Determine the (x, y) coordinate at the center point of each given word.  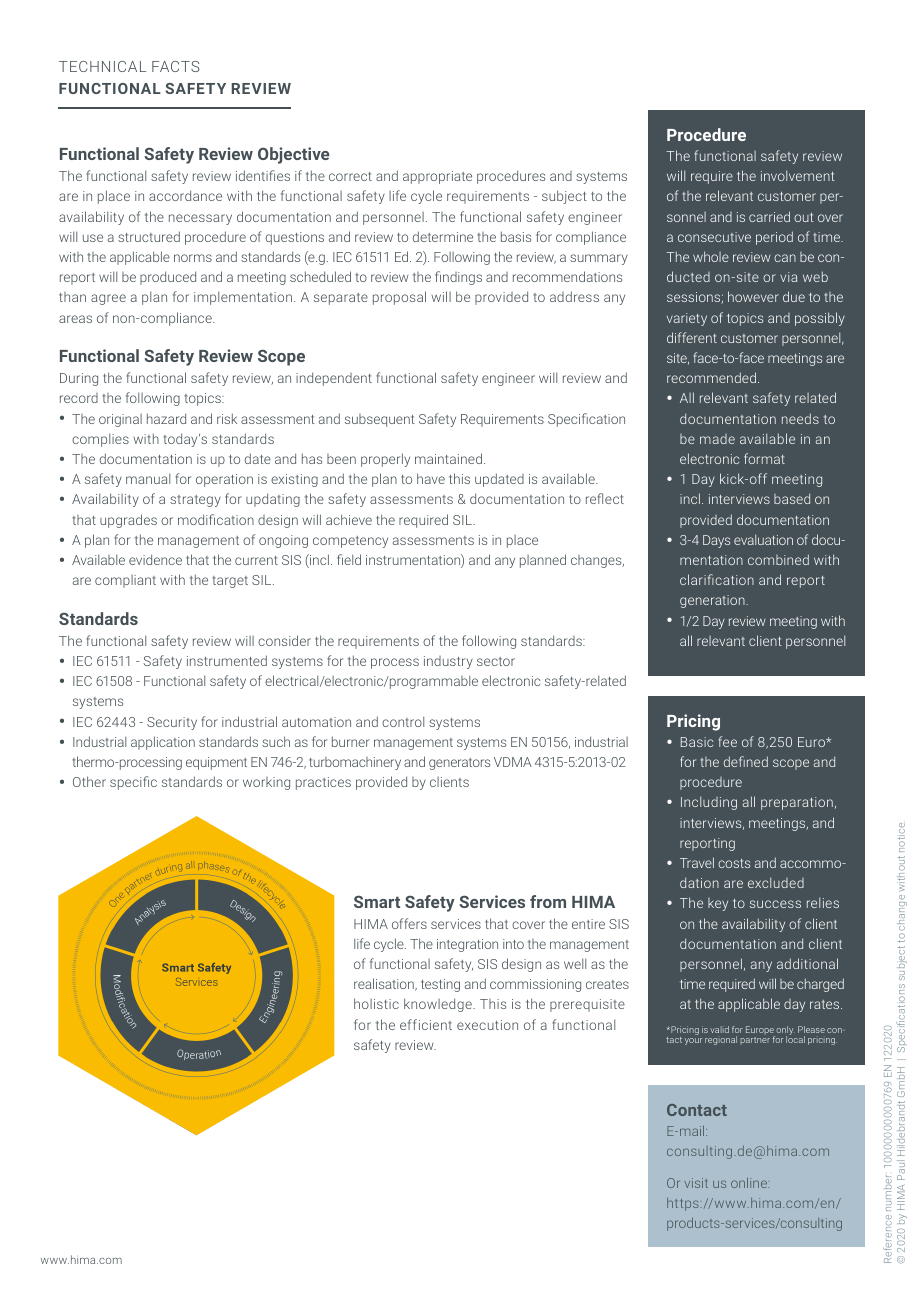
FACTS (176, 66)
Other (89, 781)
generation (713, 601)
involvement (798, 175)
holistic (376, 1003)
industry (448, 662)
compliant (125, 581)
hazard (166, 418)
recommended (711, 377)
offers (409, 923)
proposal (399, 298)
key (718, 904)
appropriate (437, 177)
